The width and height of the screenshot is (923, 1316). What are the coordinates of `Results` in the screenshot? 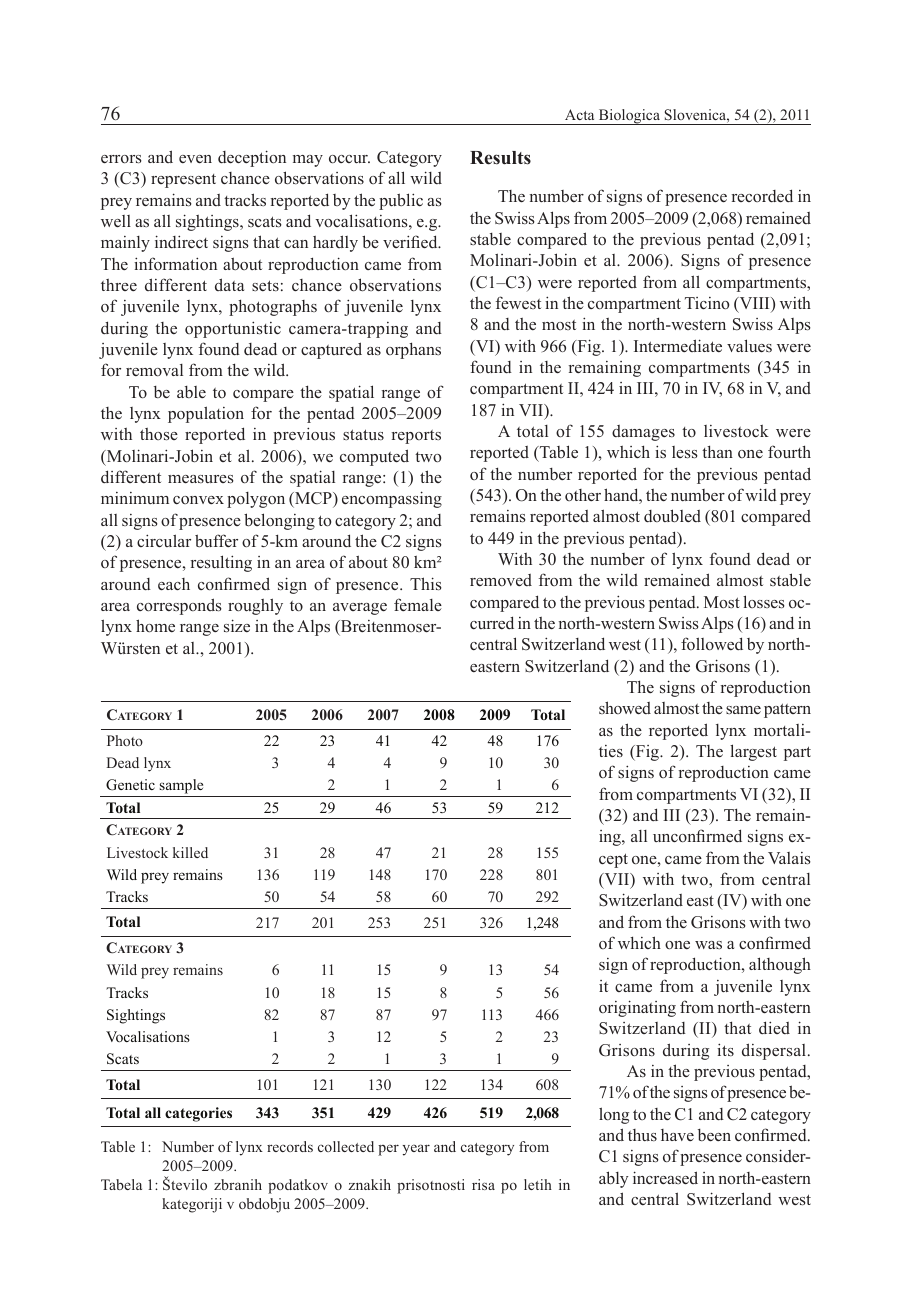 It's located at (500, 158).
